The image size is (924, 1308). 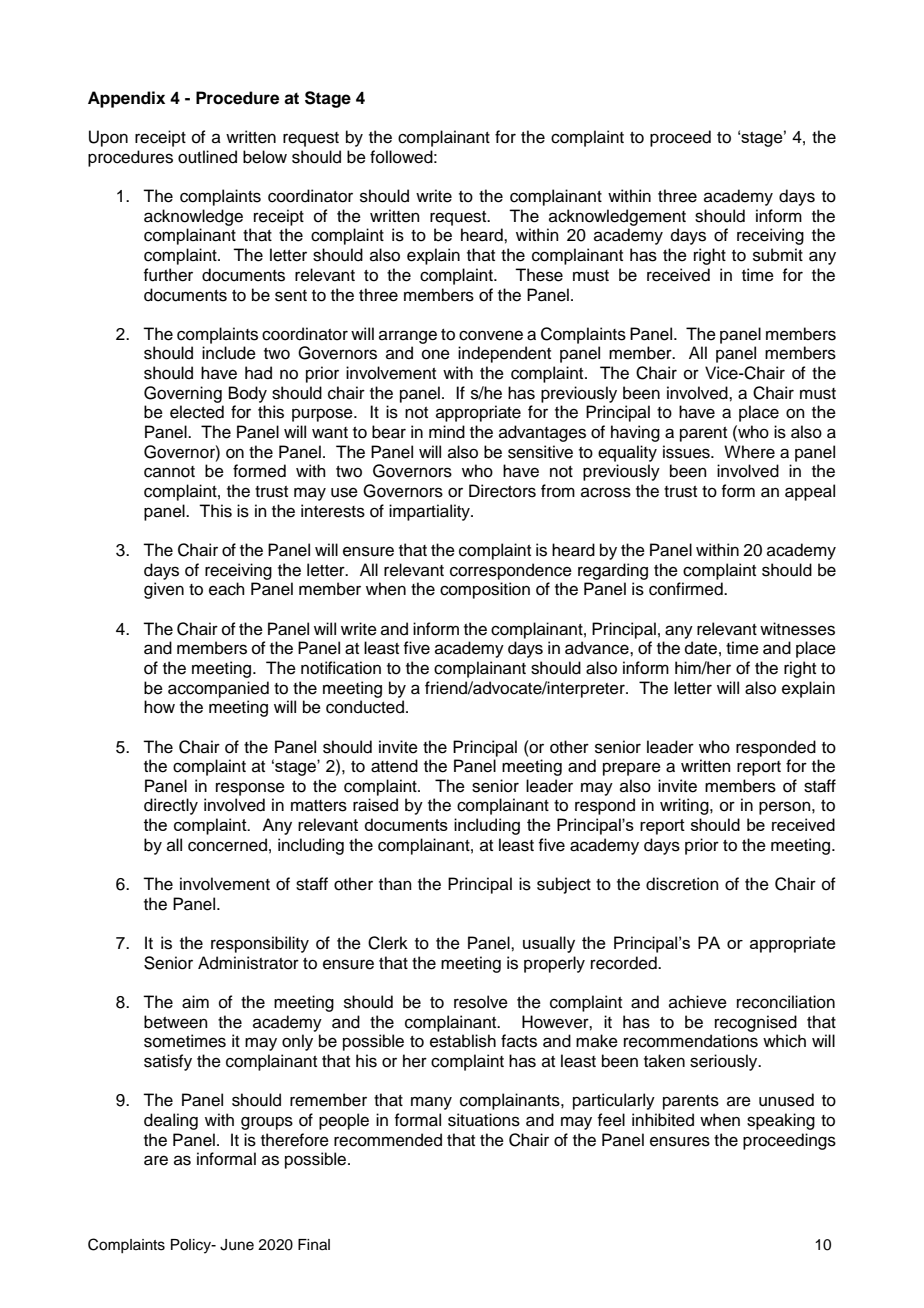 What do you see at coordinates (539, 275) in the screenshot?
I see `These` at bounding box center [539, 275].
